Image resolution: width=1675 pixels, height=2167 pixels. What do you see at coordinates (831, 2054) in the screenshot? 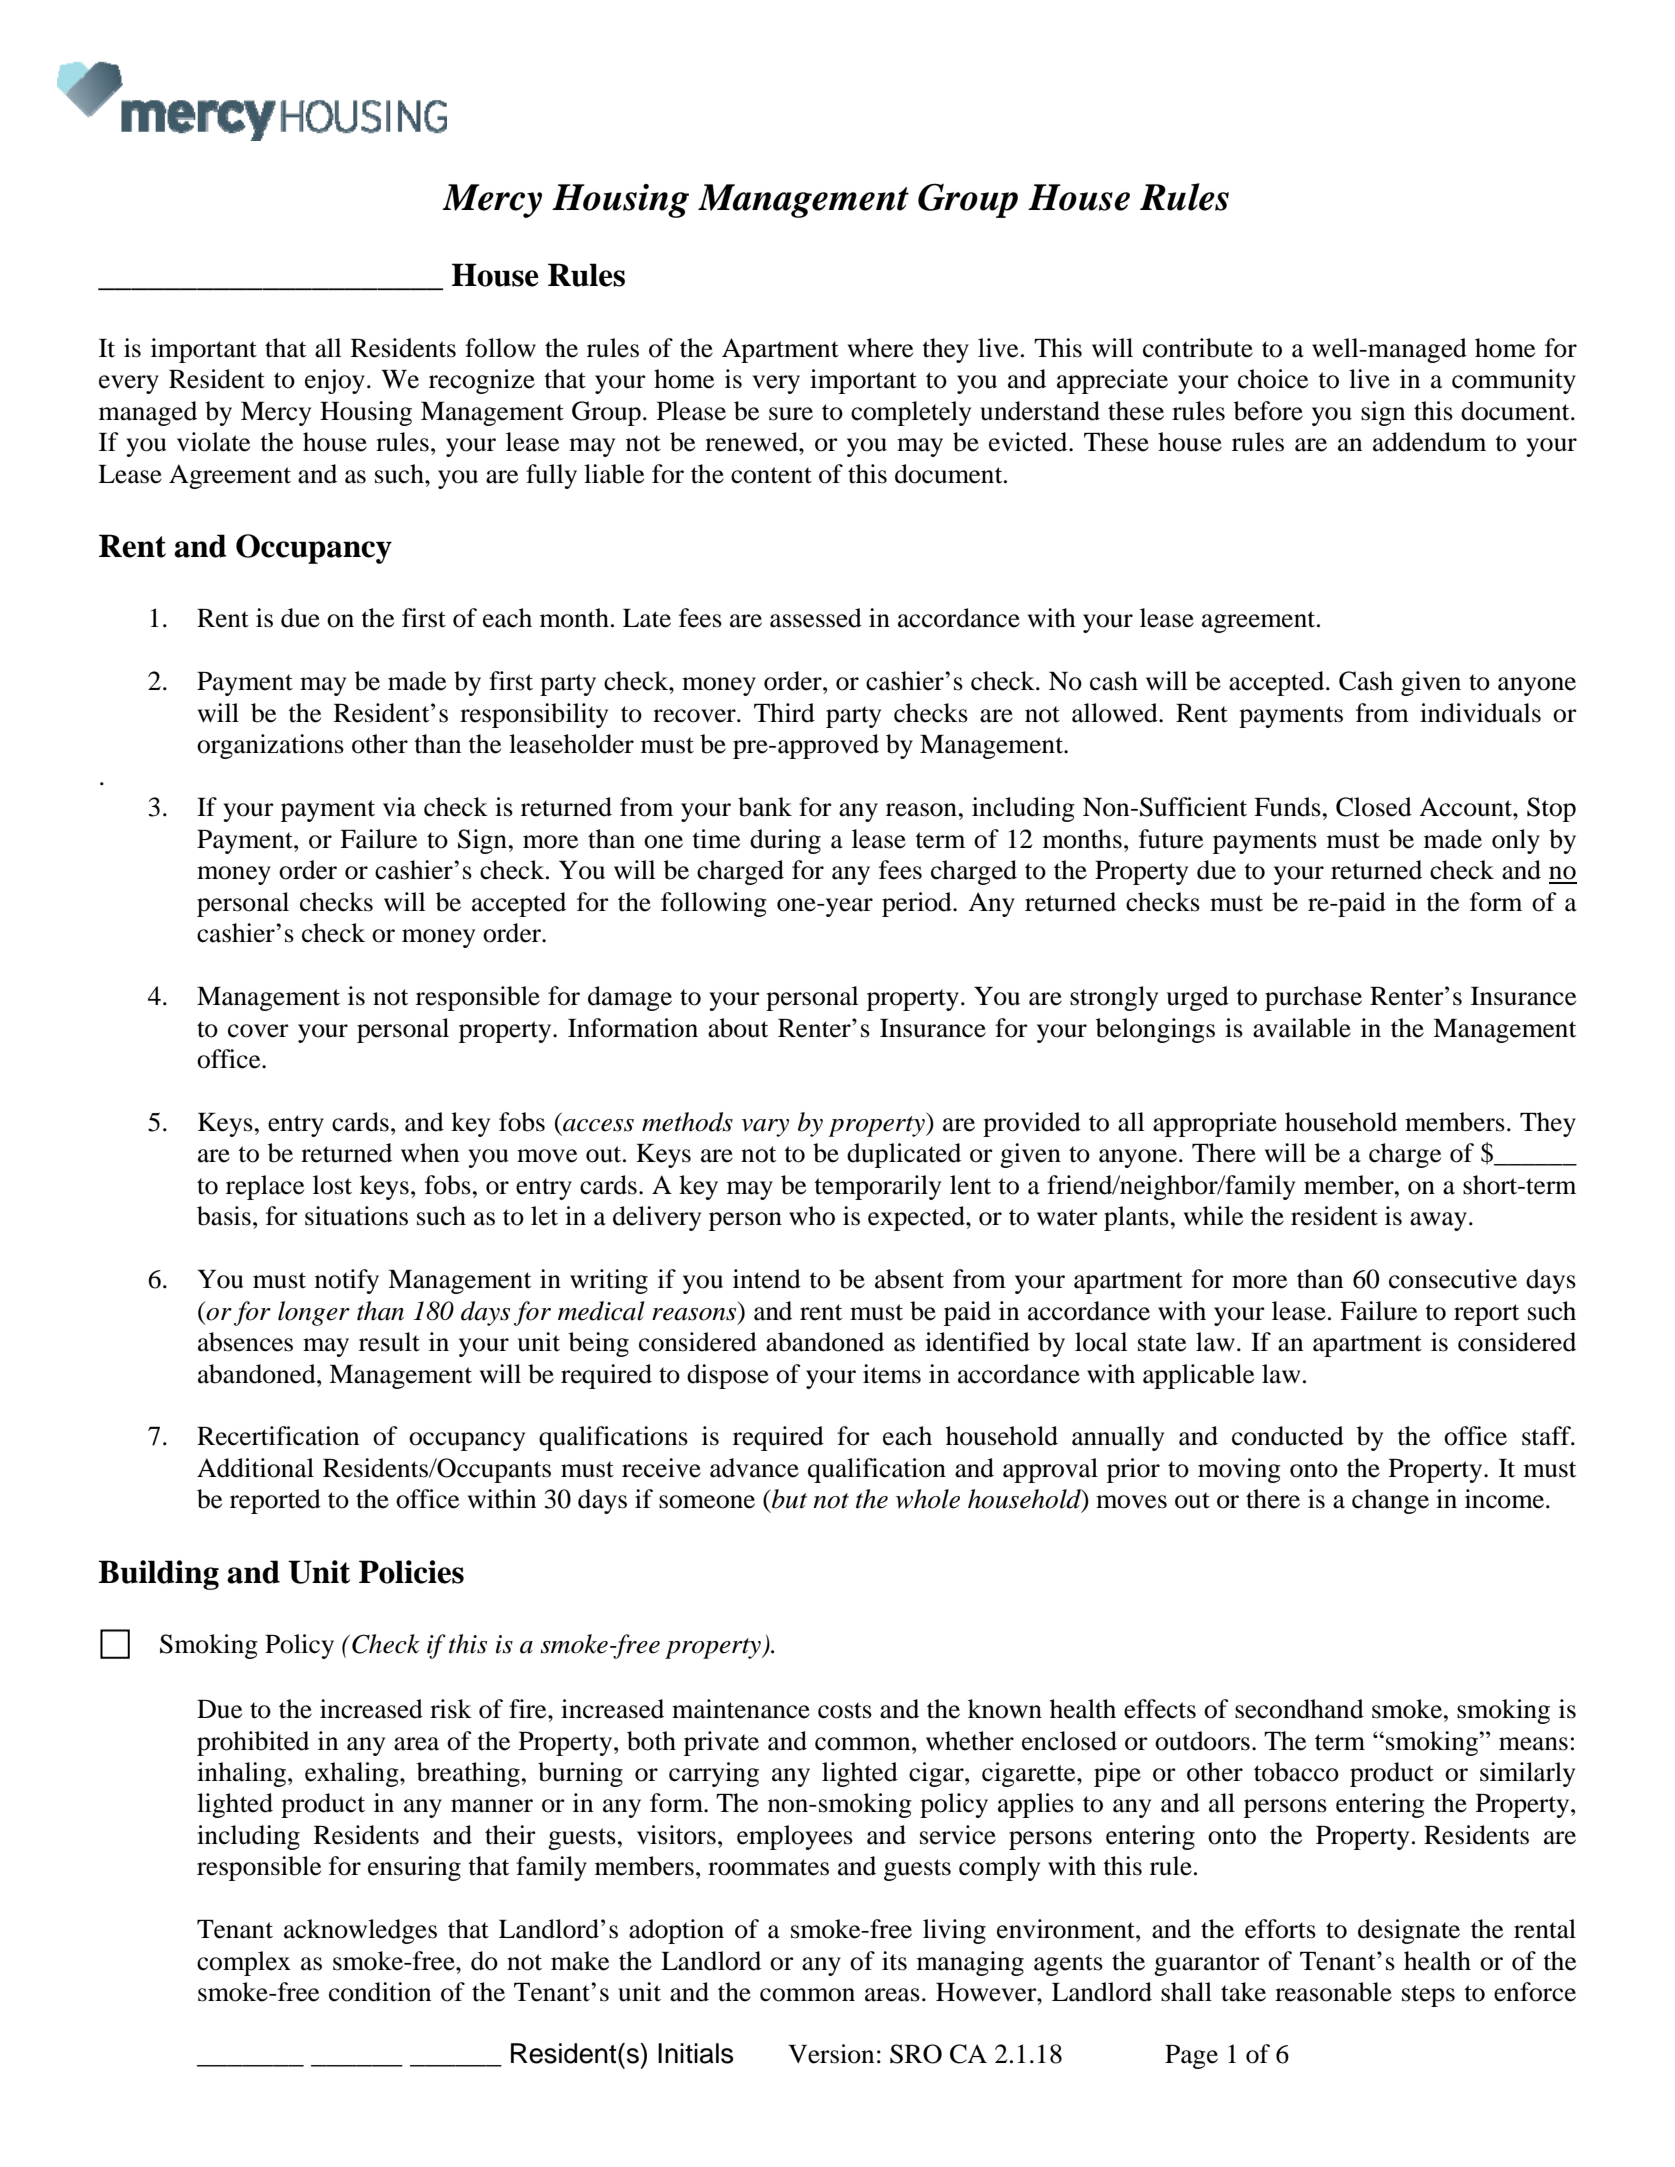
I see `Version` at bounding box center [831, 2054].
